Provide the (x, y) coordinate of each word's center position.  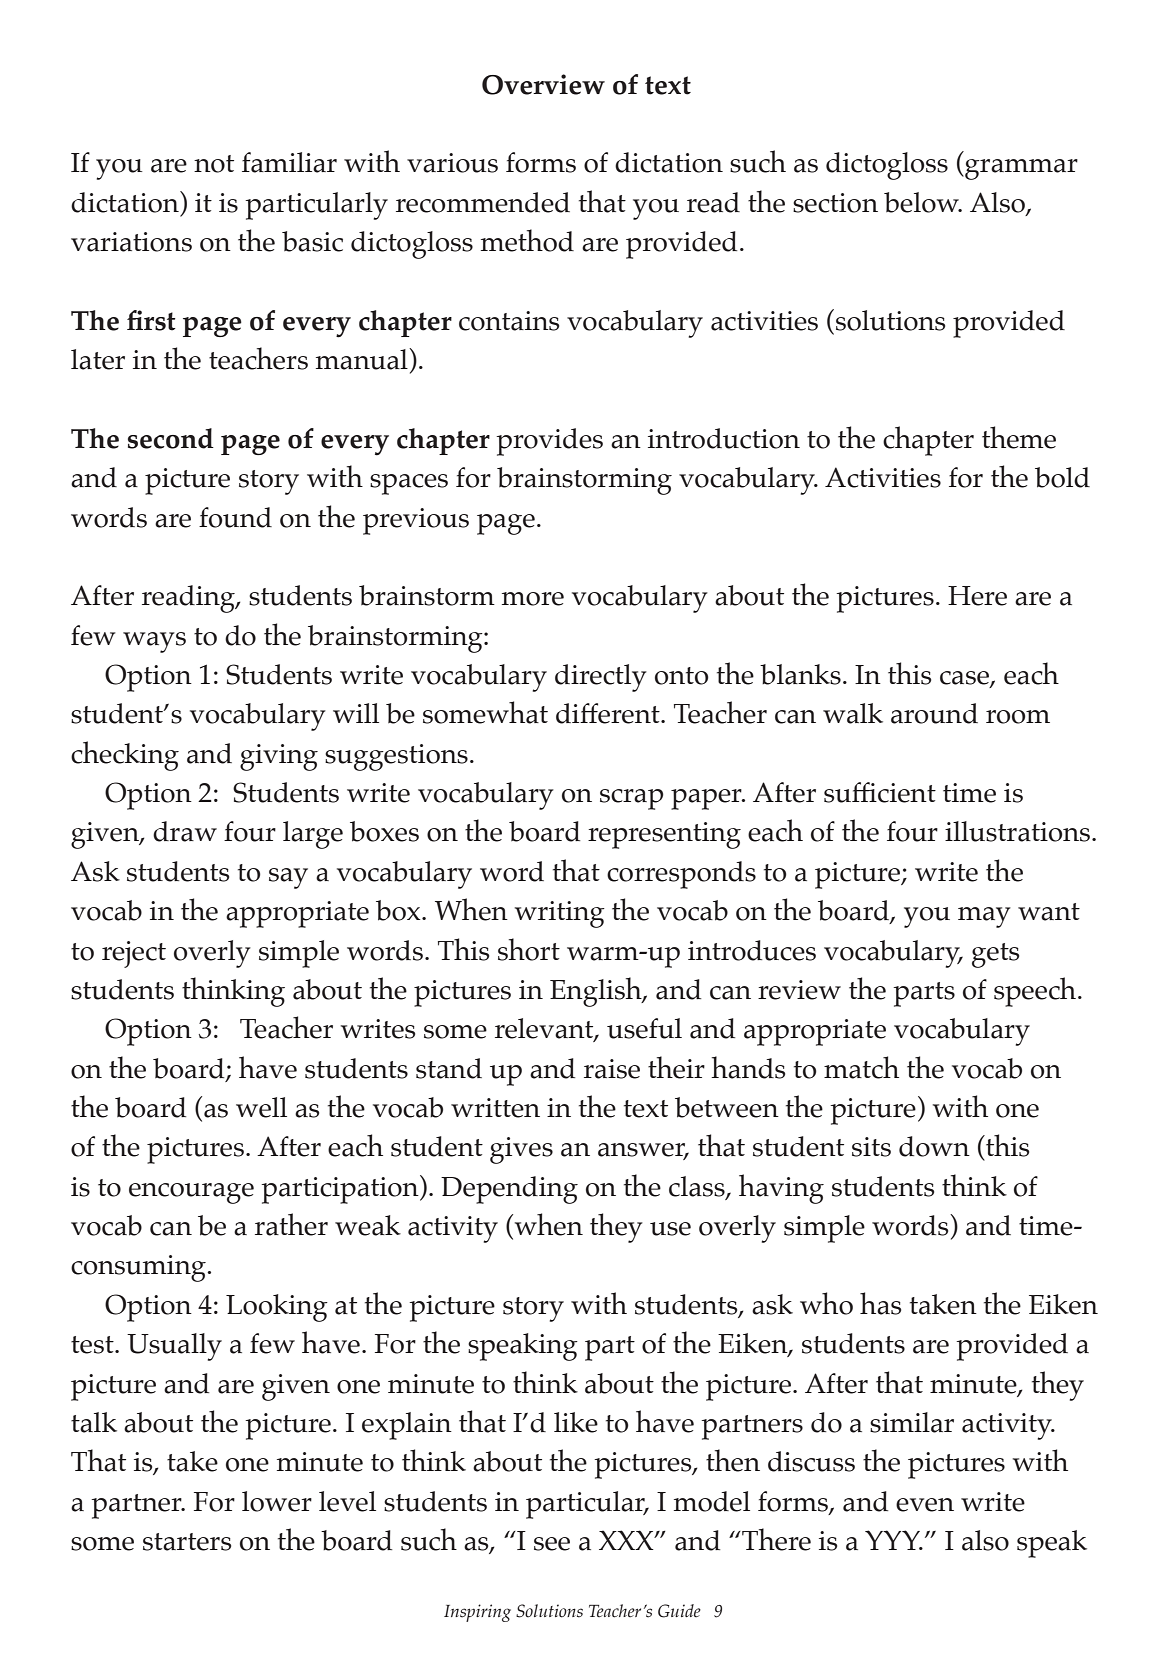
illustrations (1017, 831)
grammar (1020, 169)
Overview (543, 84)
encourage (191, 1193)
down (934, 1146)
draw (185, 831)
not (214, 164)
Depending (509, 1190)
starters (187, 1542)
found (235, 517)
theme (1019, 437)
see (552, 1544)
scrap (632, 799)
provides (549, 442)
